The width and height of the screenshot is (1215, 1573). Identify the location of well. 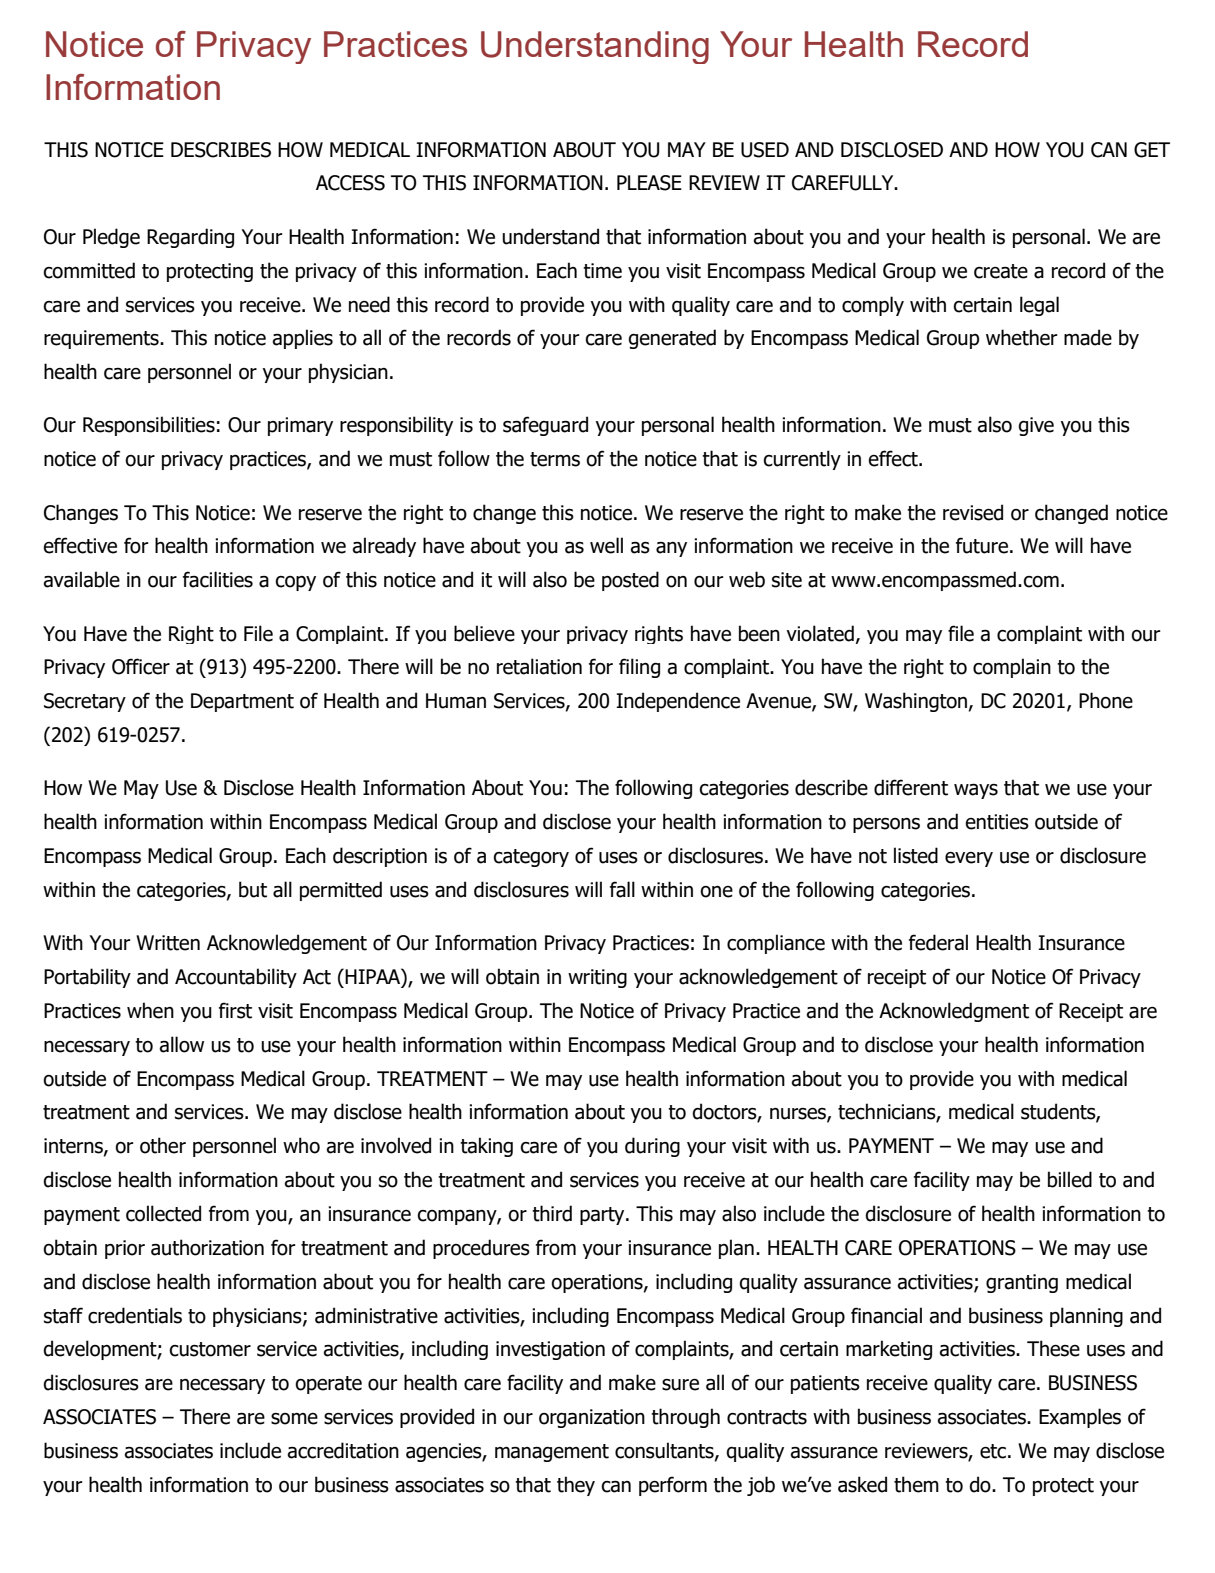
(606, 545).
